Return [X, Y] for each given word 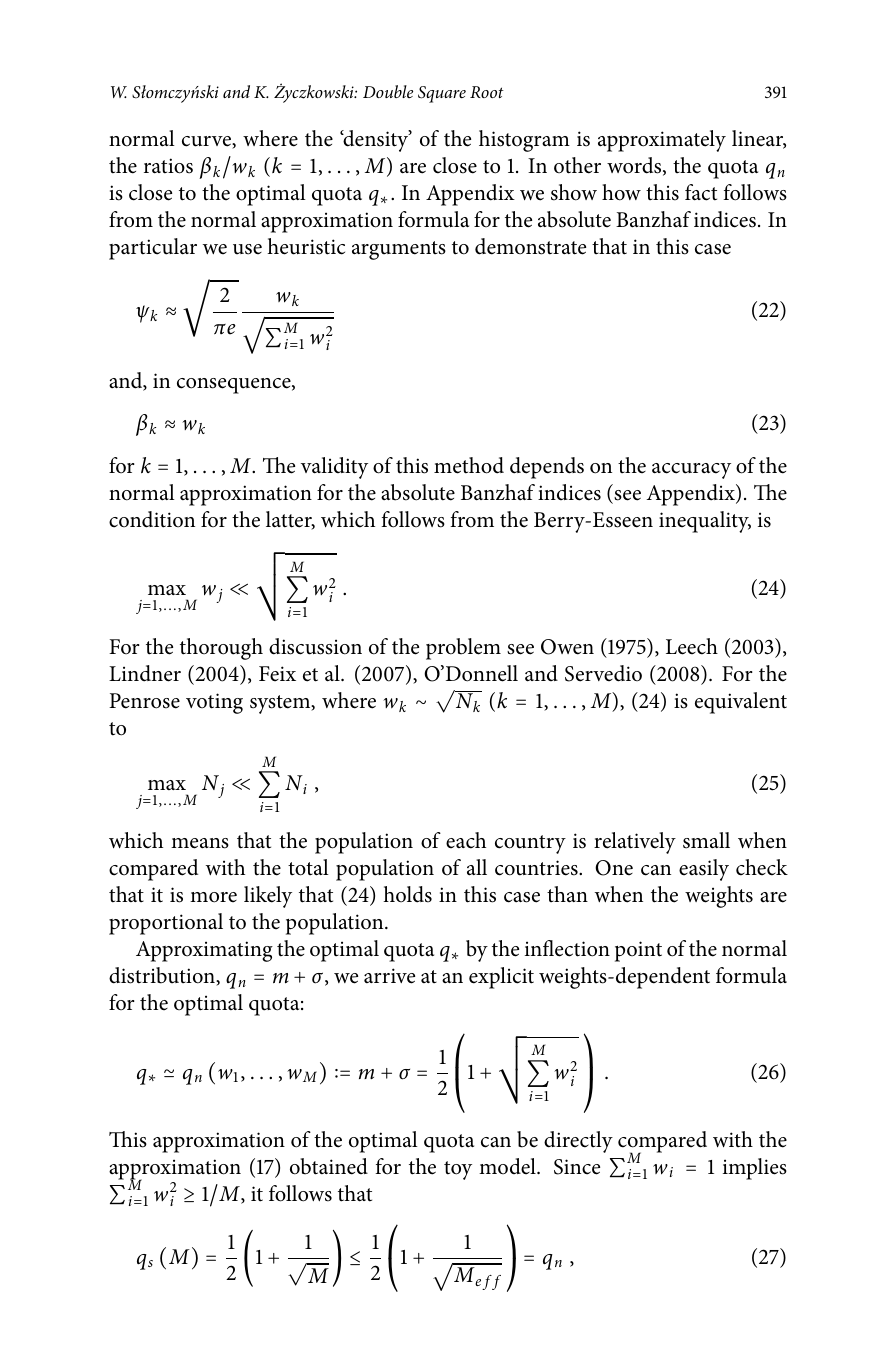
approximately [662, 141]
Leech [692, 646]
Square [442, 94]
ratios [168, 166]
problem [463, 649]
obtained [329, 1166]
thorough [221, 649]
